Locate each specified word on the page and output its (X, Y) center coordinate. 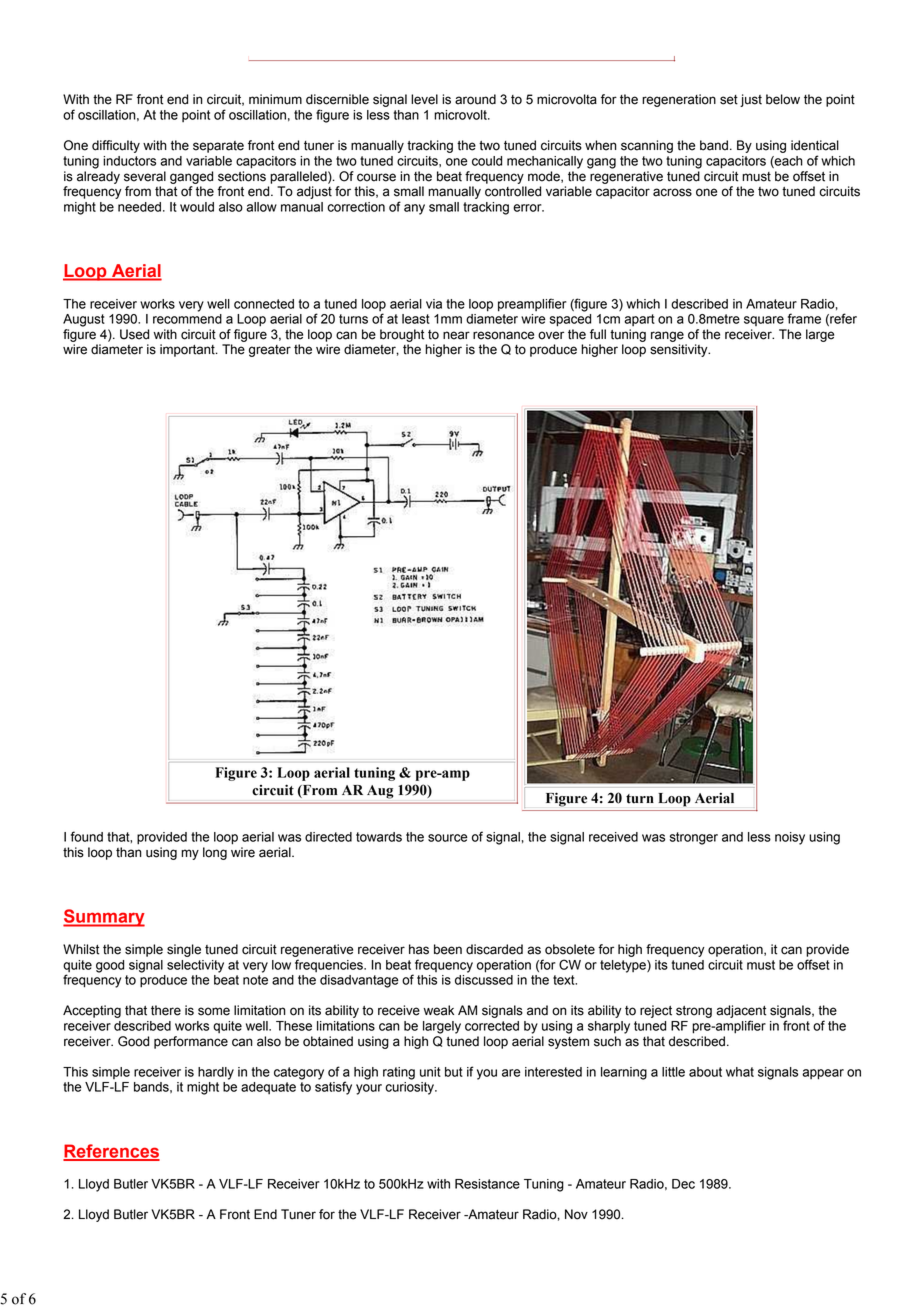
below (783, 99)
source (448, 838)
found (87, 836)
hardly (216, 1073)
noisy (790, 838)
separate (218, 147)
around (475, 99)
